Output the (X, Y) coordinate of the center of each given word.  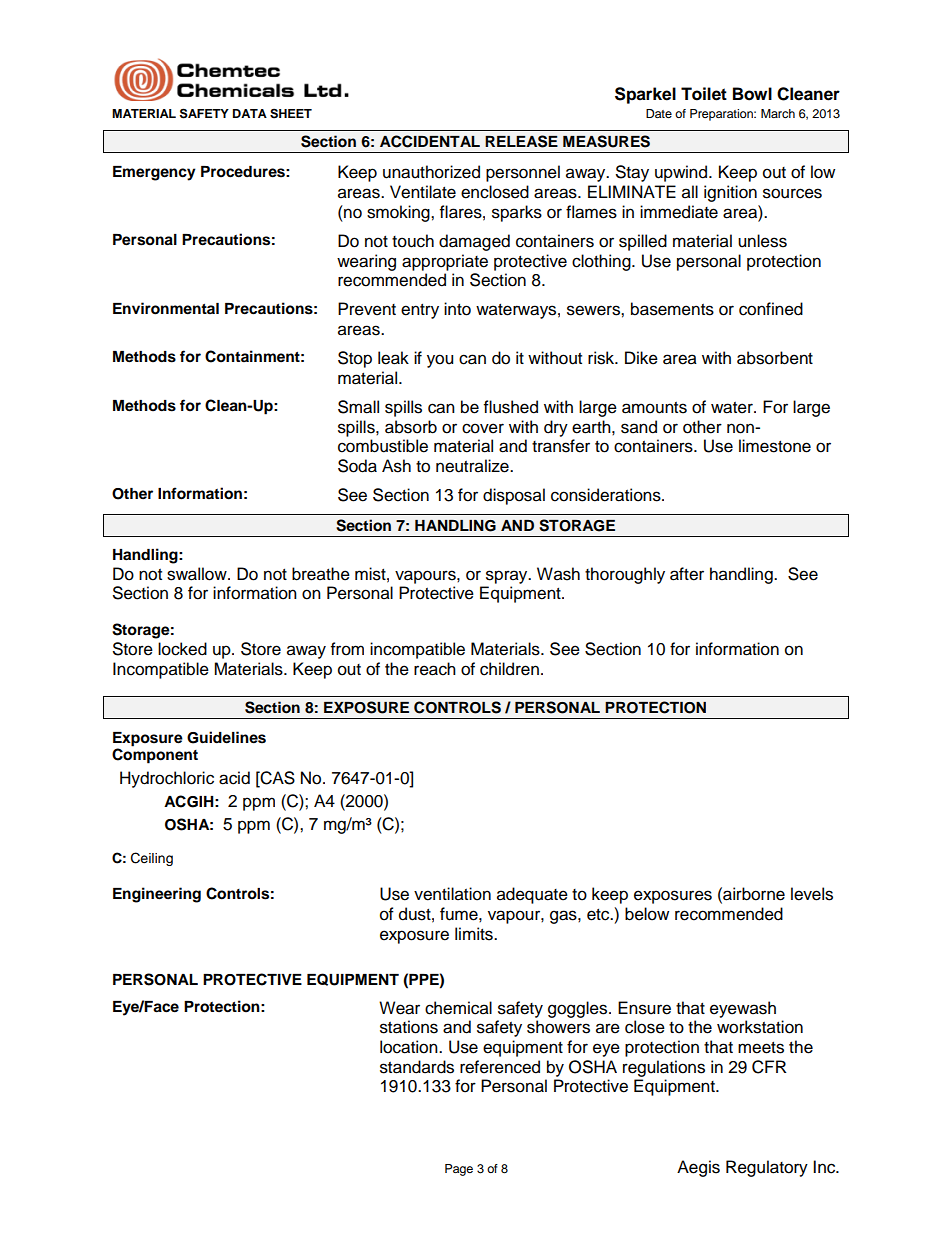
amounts (654, 408)
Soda (357, 466)
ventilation (452, 894)
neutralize (473, 466)
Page (459, 1170)
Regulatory (767, 1168)
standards (417, 1067)
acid (234, 778)
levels (812, 894)
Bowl (752, 94)
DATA (250, 113)
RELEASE (521, 141)
